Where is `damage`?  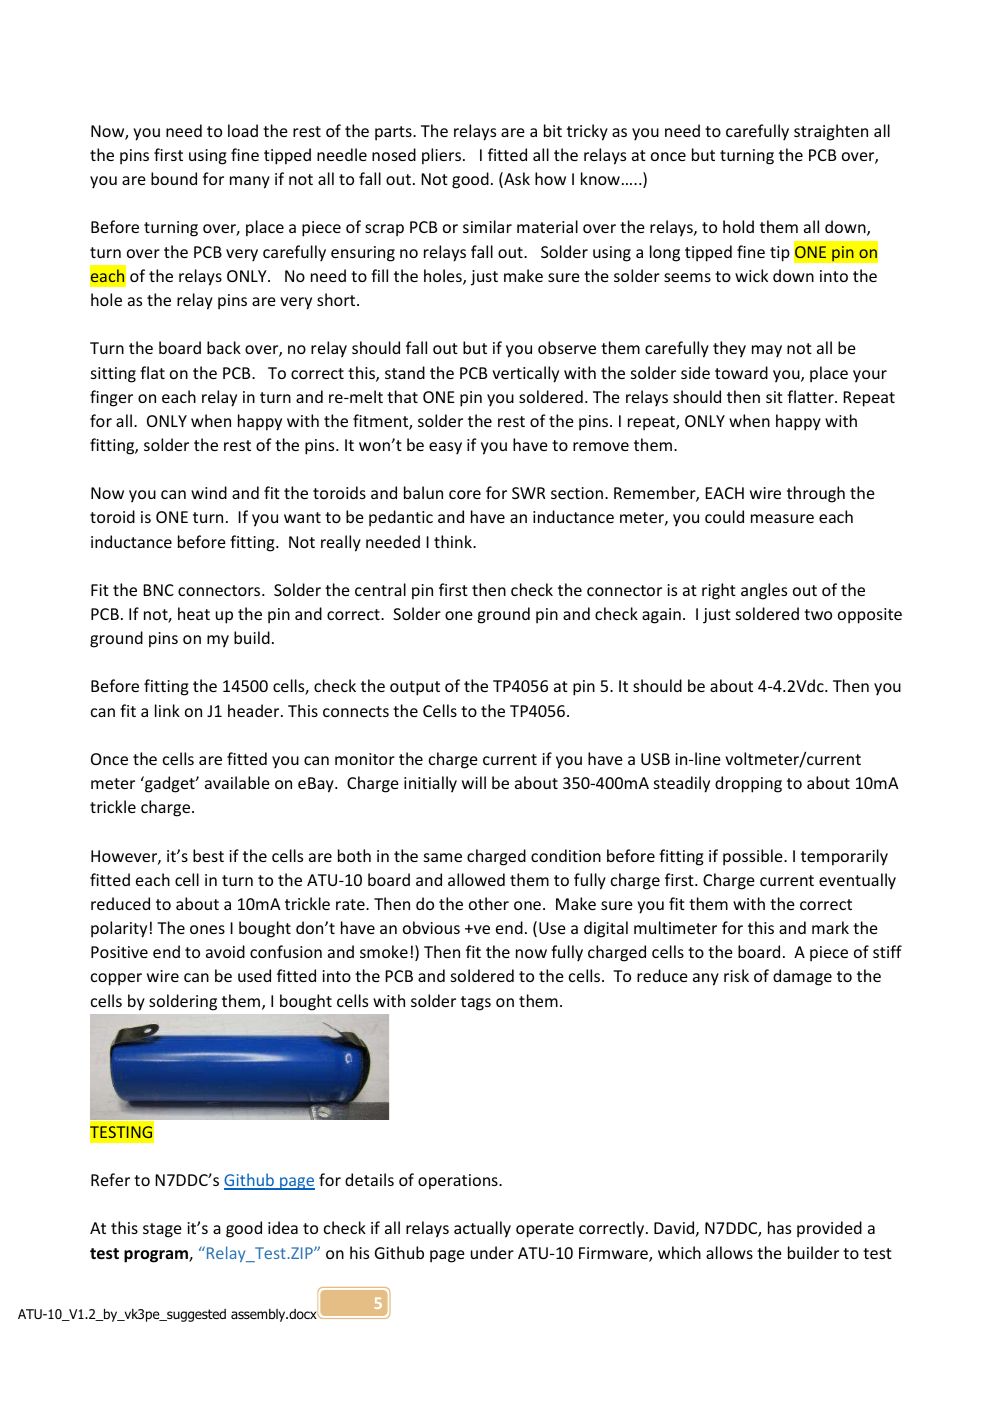 damage is located at coordinates (802, 977).
